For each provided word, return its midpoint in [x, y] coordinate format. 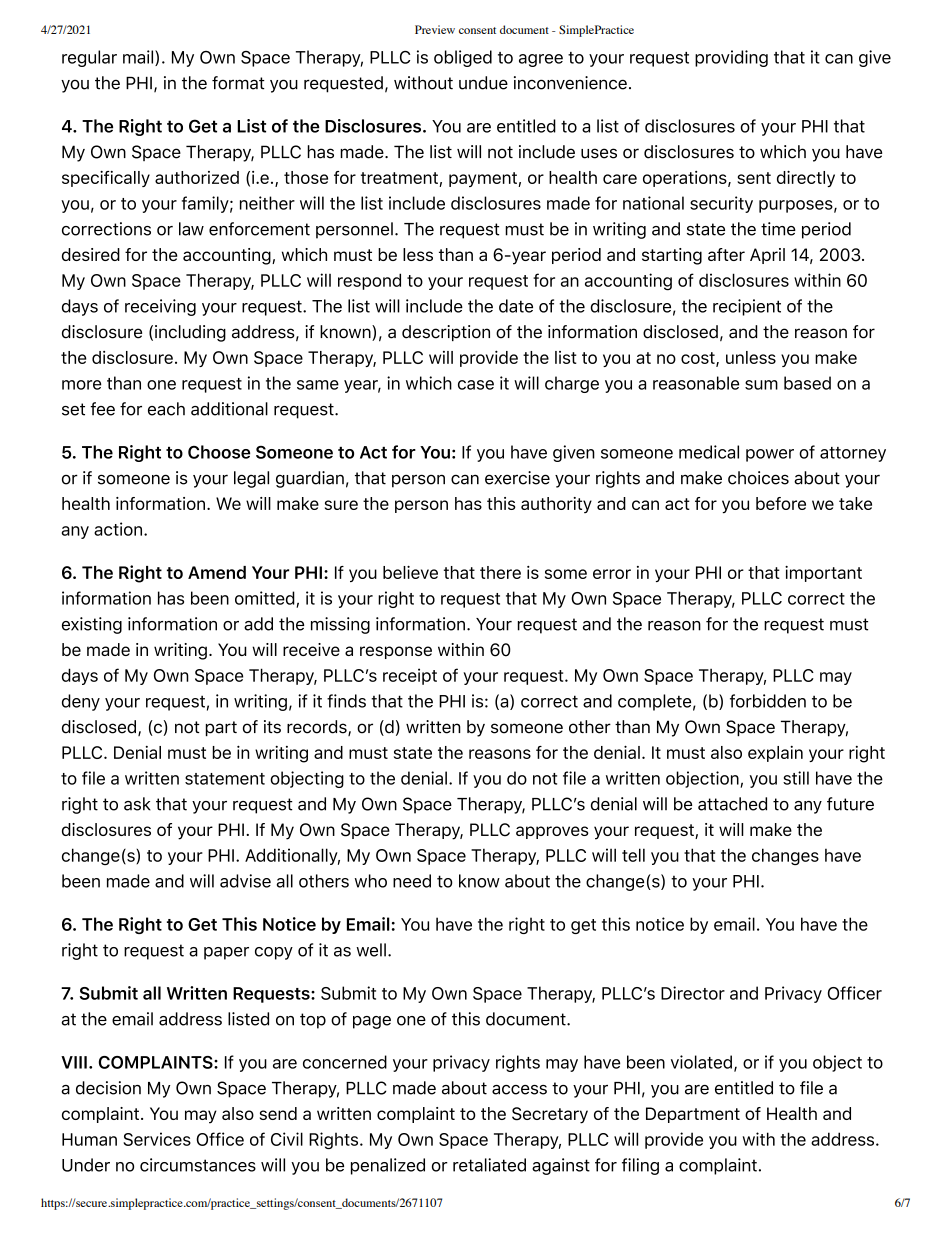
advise [245, 881]
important [823, 574]
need [412, 881]
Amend [217, 572]
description [446, 333]
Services [157, 1139]
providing [731, 58]
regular [89, 58]
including [190, 333]
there [500, 572]
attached [732, 804]
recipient [747, 307]
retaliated [489, 1165]
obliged [463, 58]
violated [701, 1062]
